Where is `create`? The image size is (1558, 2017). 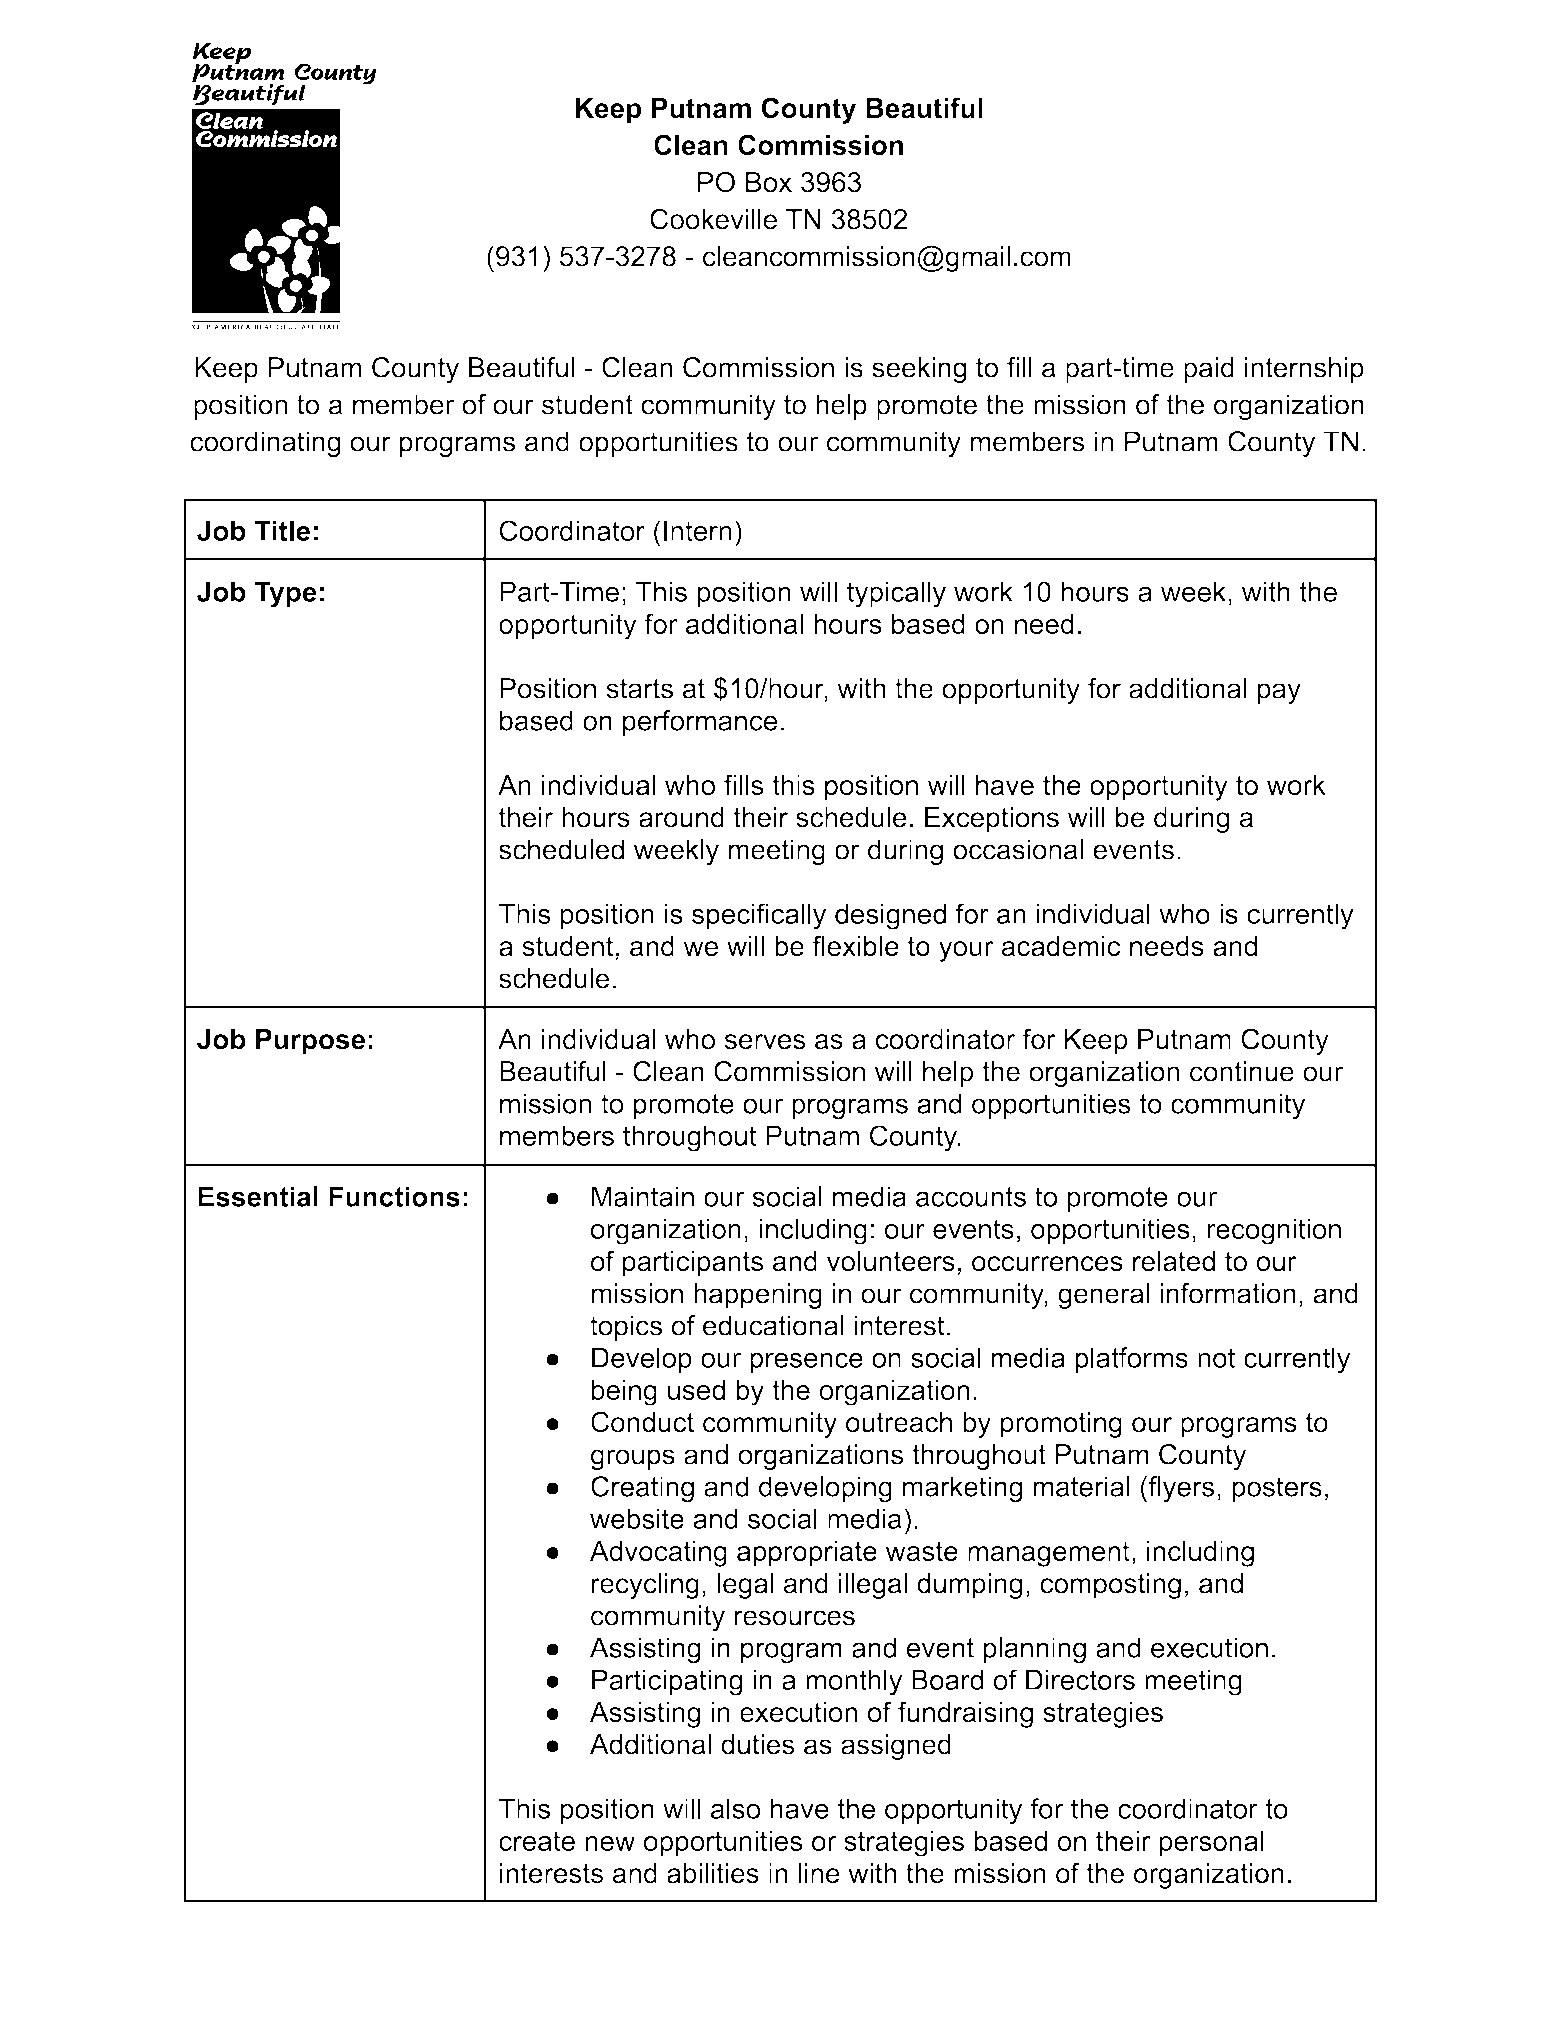
create is located at coordinates (537, 1841).
